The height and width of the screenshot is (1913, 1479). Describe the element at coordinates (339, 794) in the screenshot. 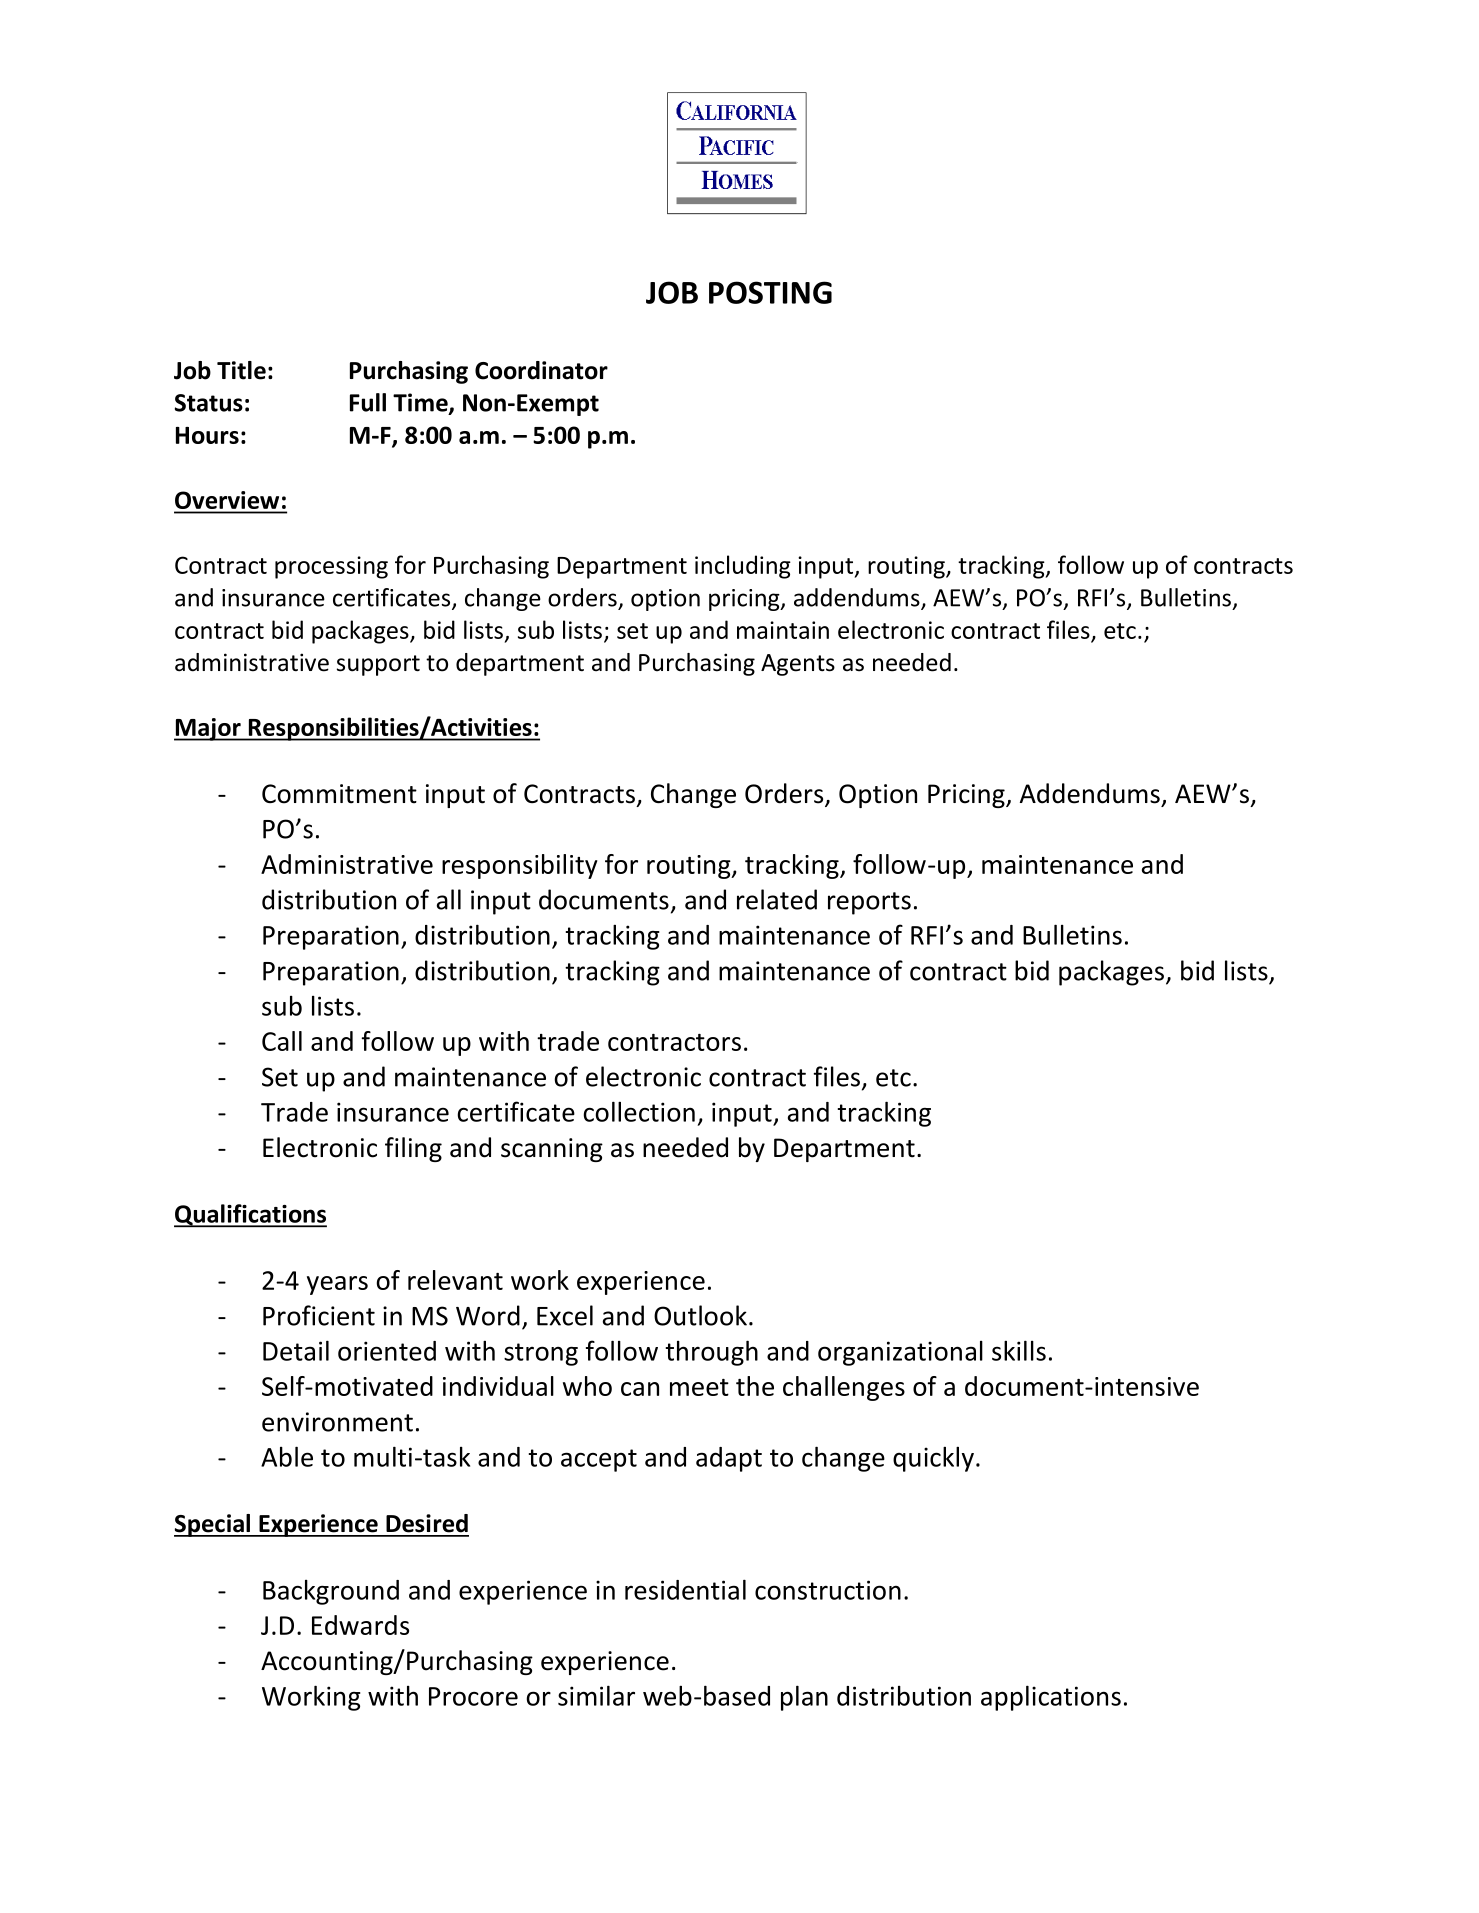

I see `Commitment` at that location.
